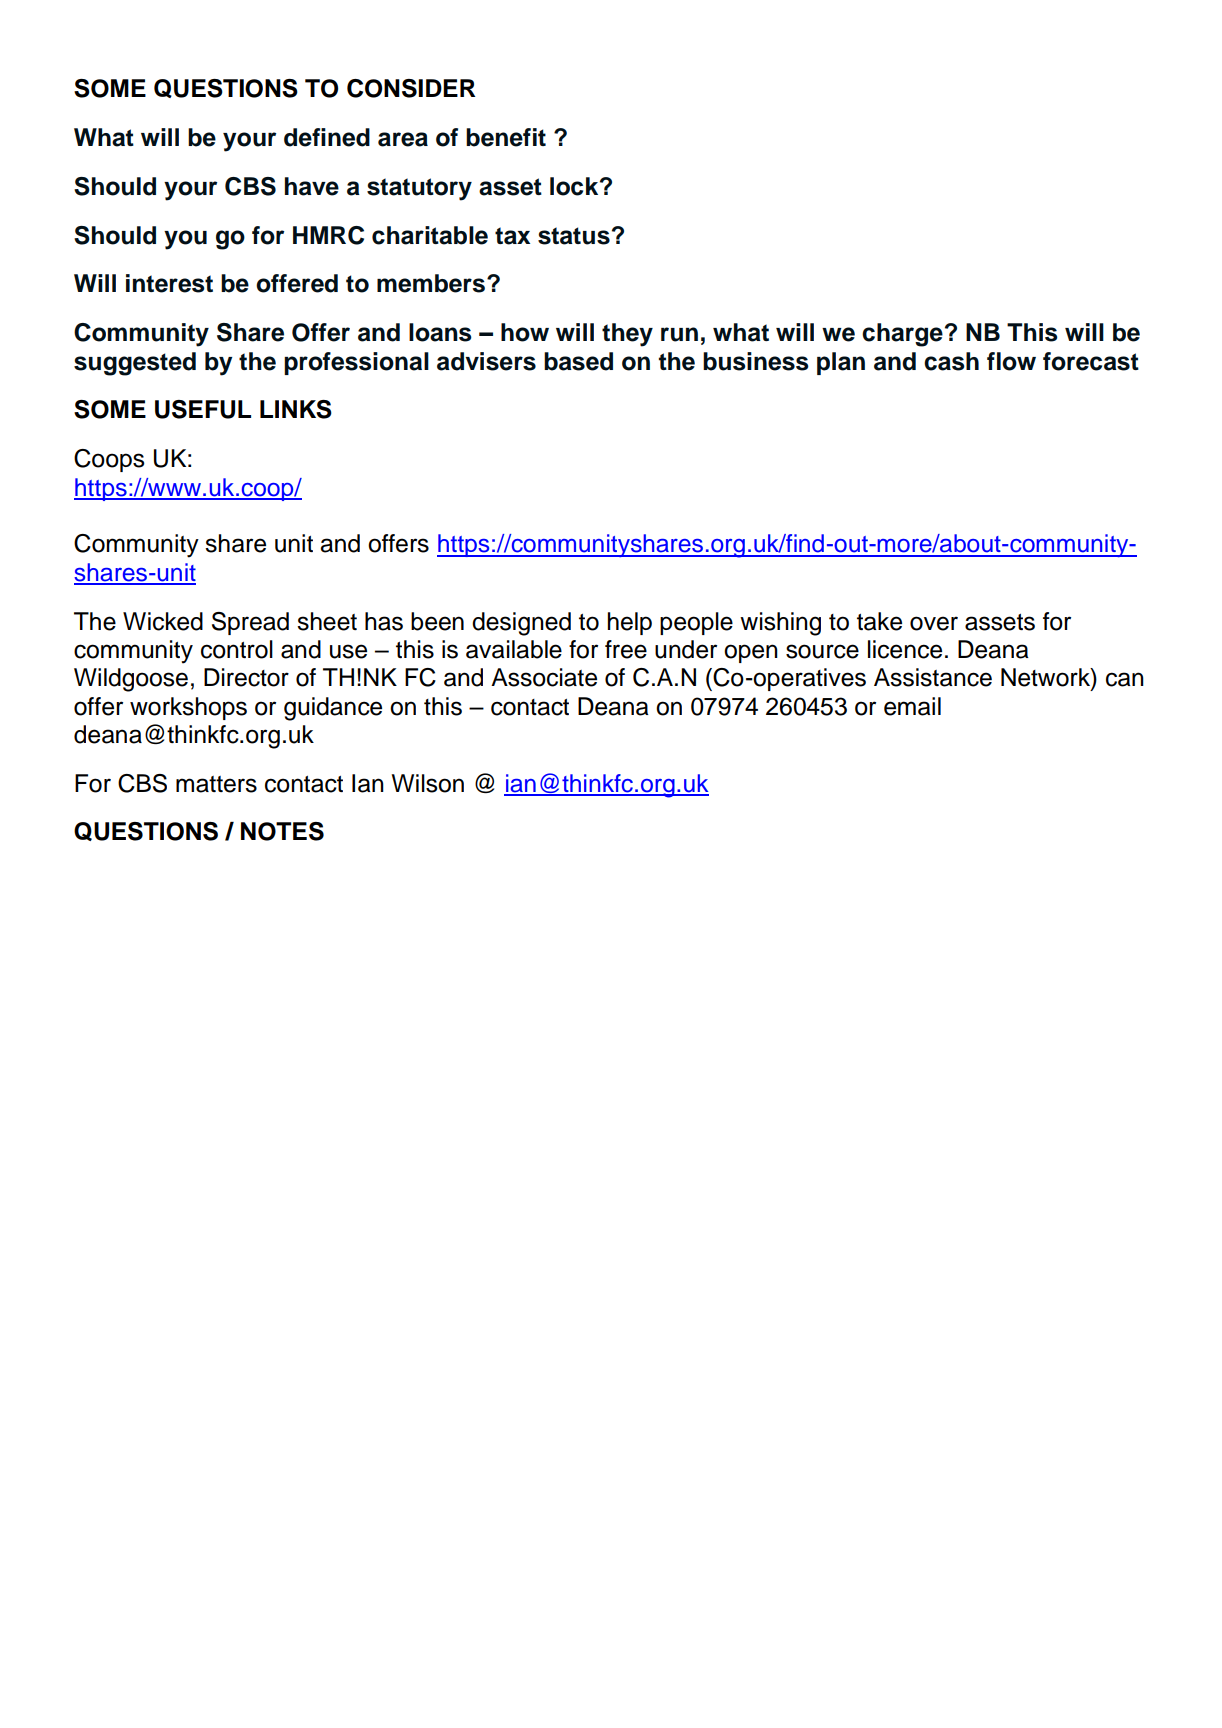 The height and width of the image is (1728, 1222). Describe the element at coordinates (250, 623) in the image. I see `Spread` at that location.
